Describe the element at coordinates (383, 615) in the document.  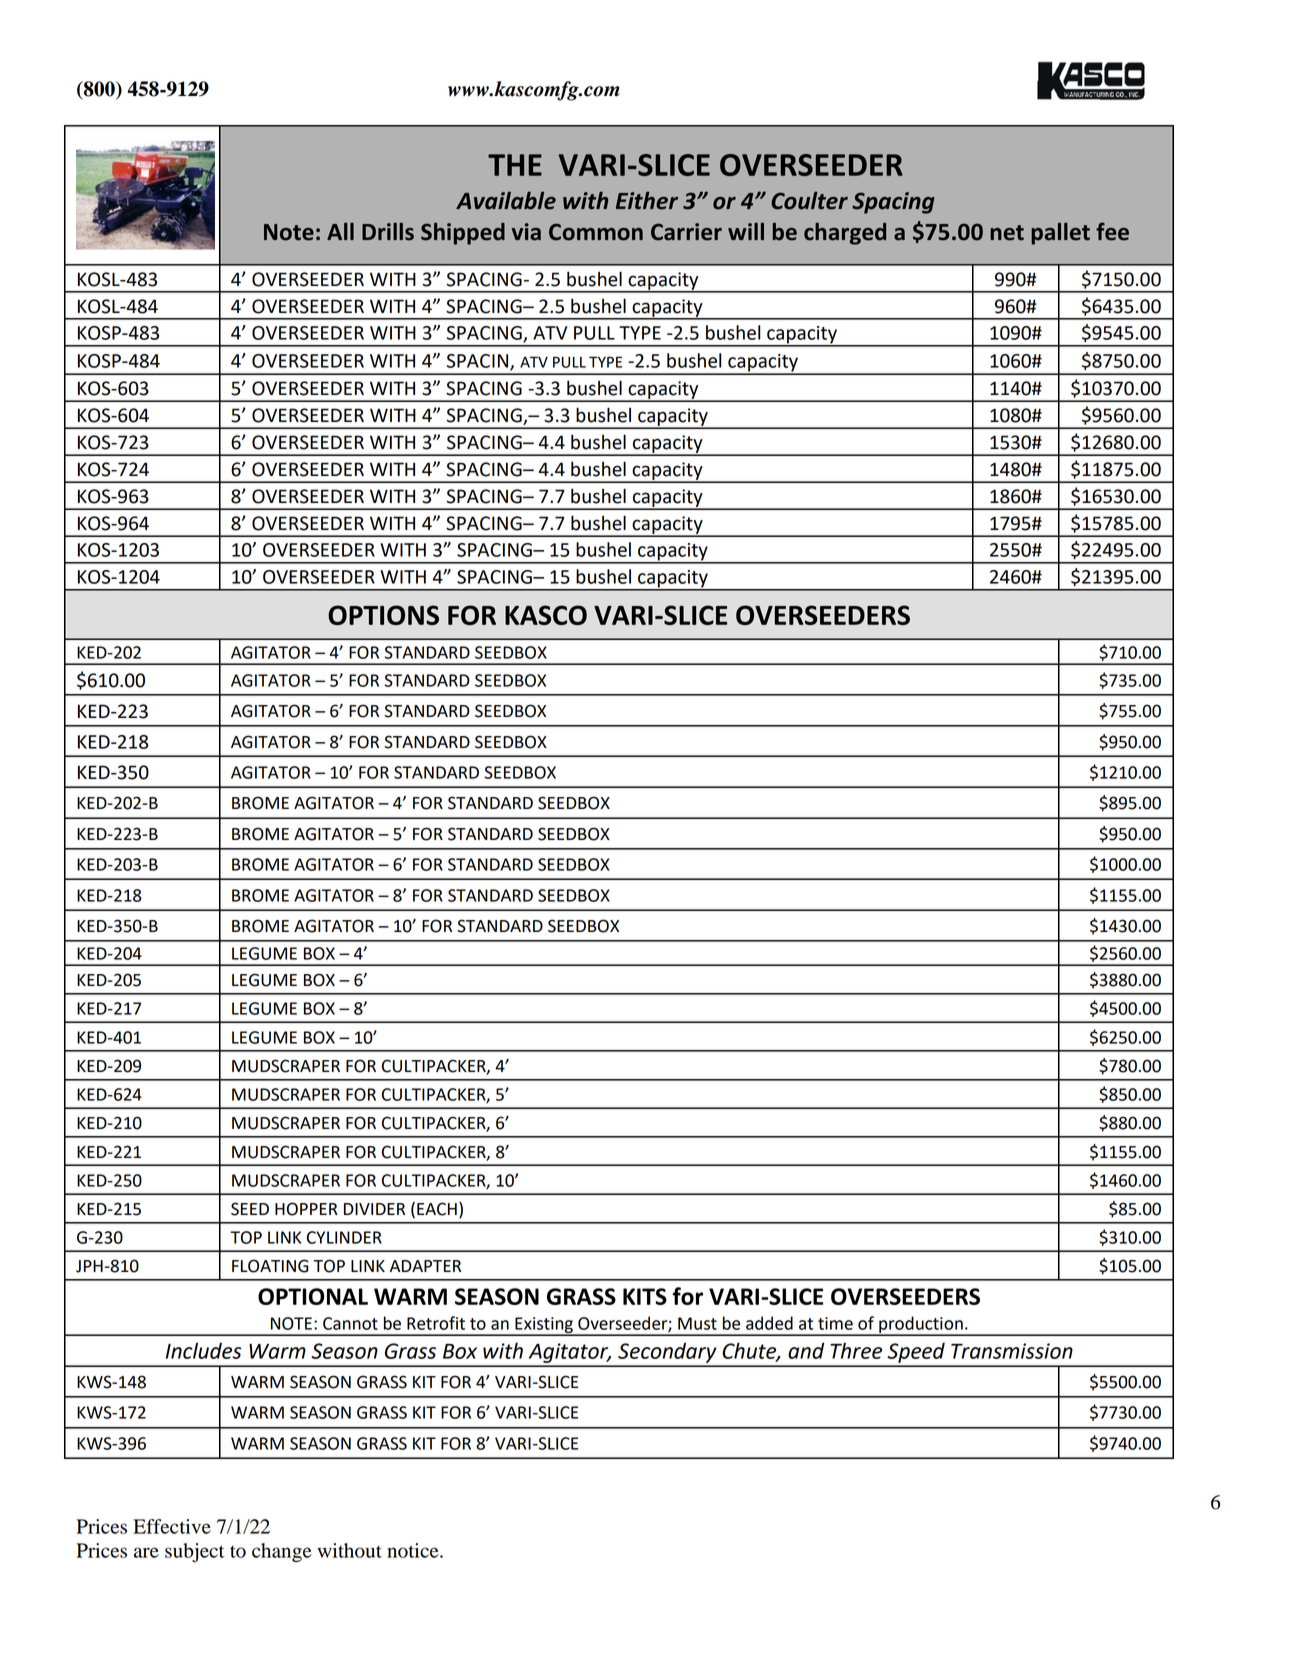
I see `OPTIONS` at that location.
